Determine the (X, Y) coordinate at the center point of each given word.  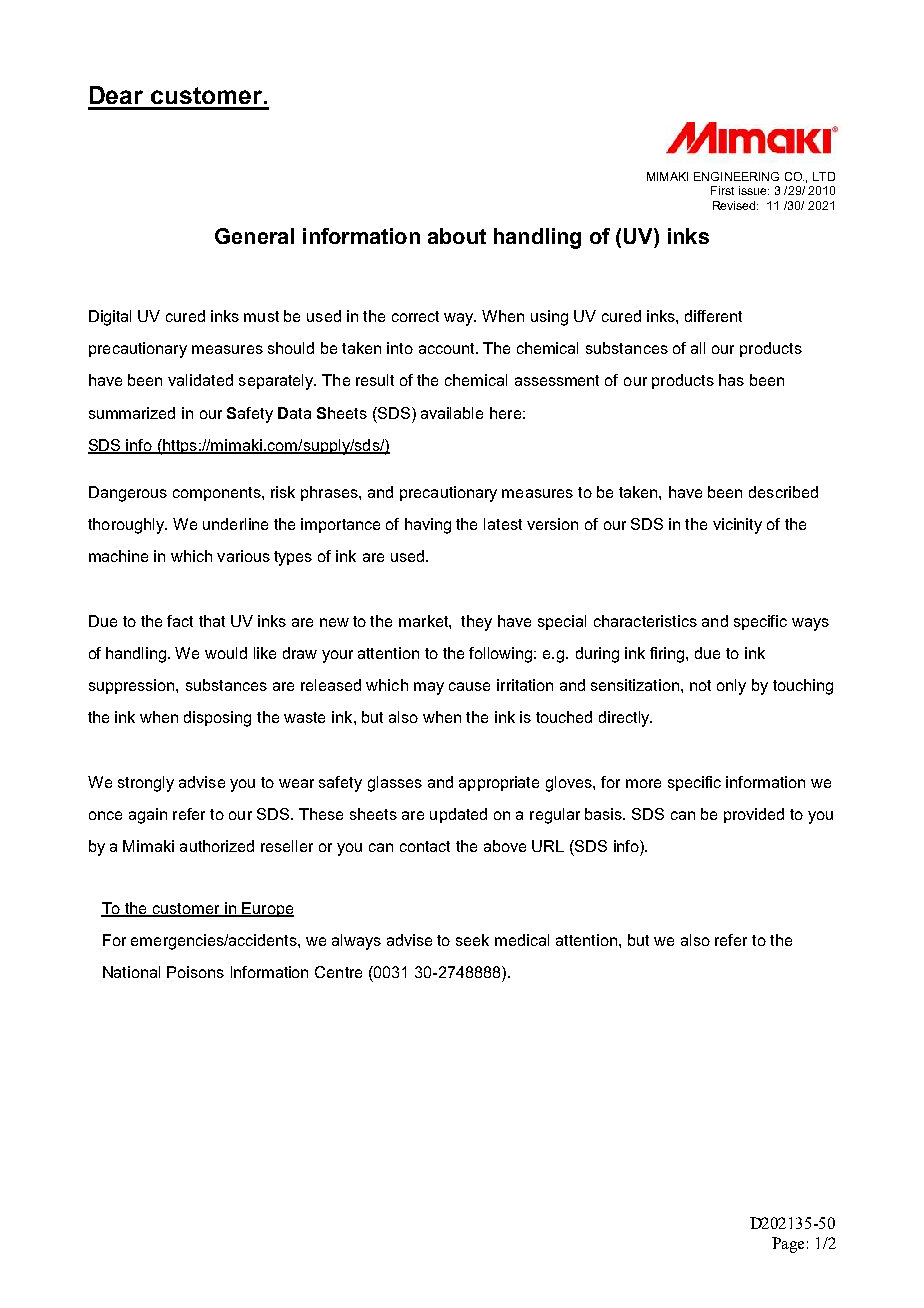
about (457, 236)
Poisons (195, 972)
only (731, 687)
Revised (735, 205)
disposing (217, 719)
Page (788, 1245)
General (254, 236)
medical (522, 940)
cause (469, 686)
